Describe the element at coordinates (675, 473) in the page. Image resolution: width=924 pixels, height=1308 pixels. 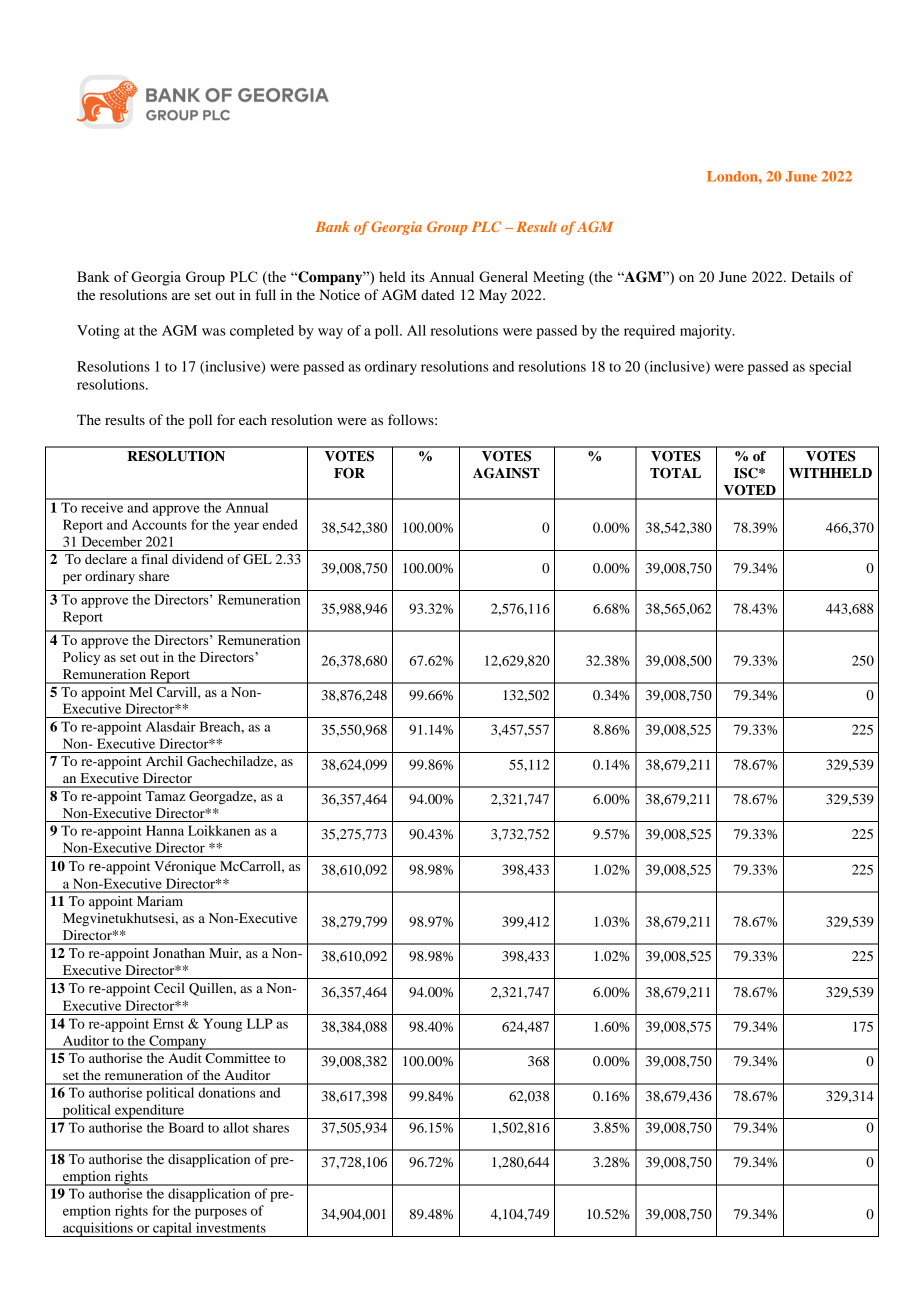
I see `TOTAL` at that location.
